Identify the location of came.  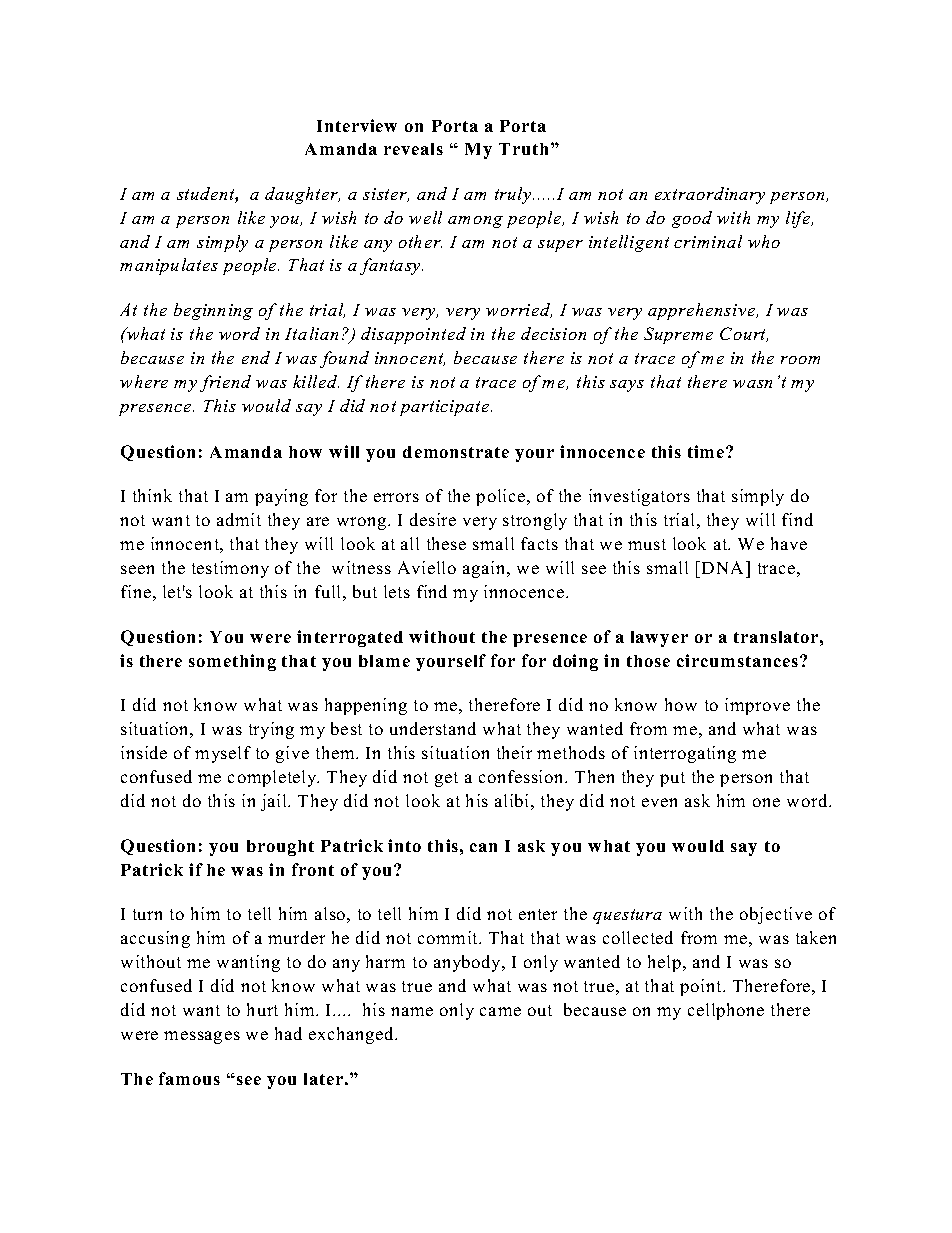
(500, 1011).
